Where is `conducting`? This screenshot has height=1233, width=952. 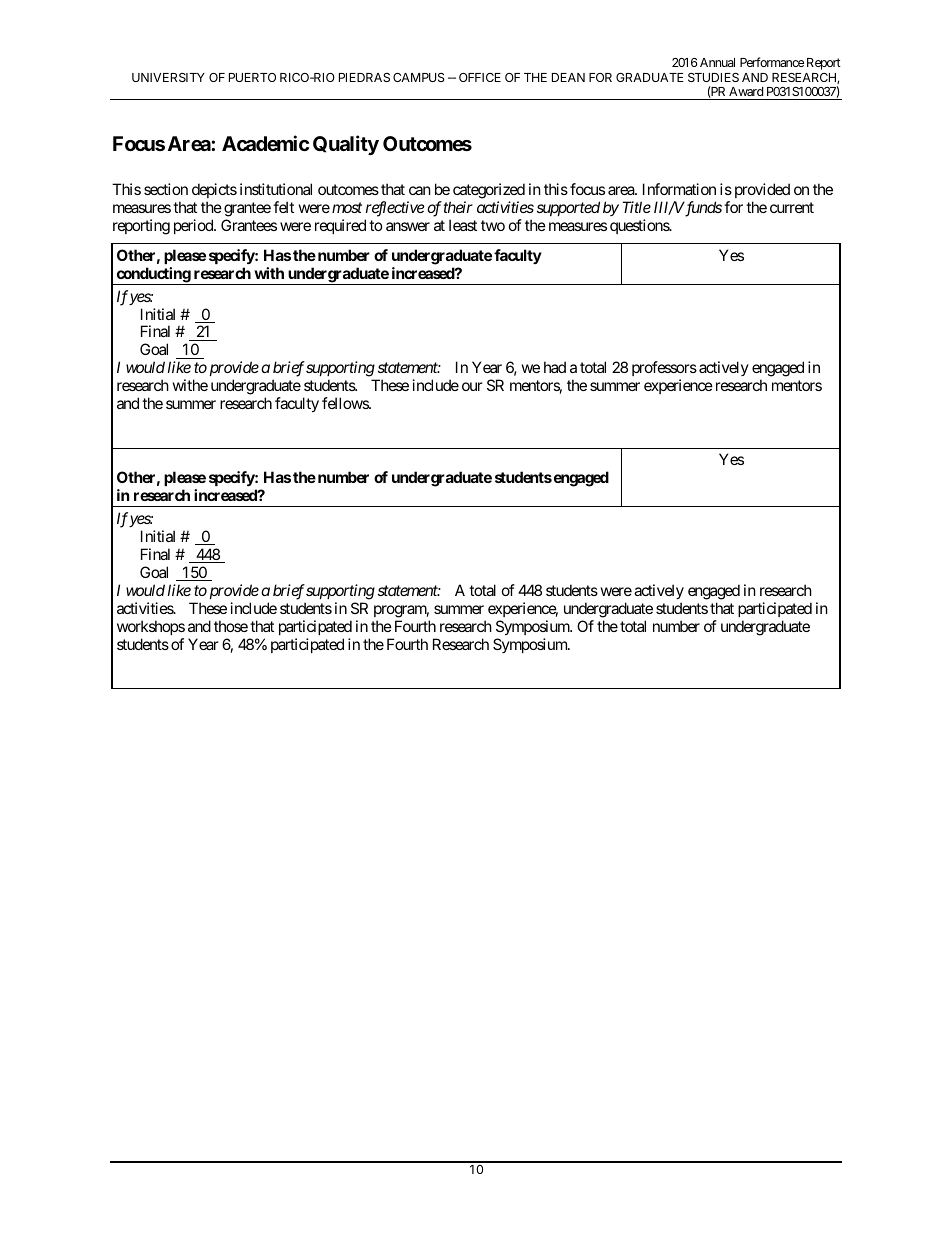 conducting is located at coordinates (153, 276).
